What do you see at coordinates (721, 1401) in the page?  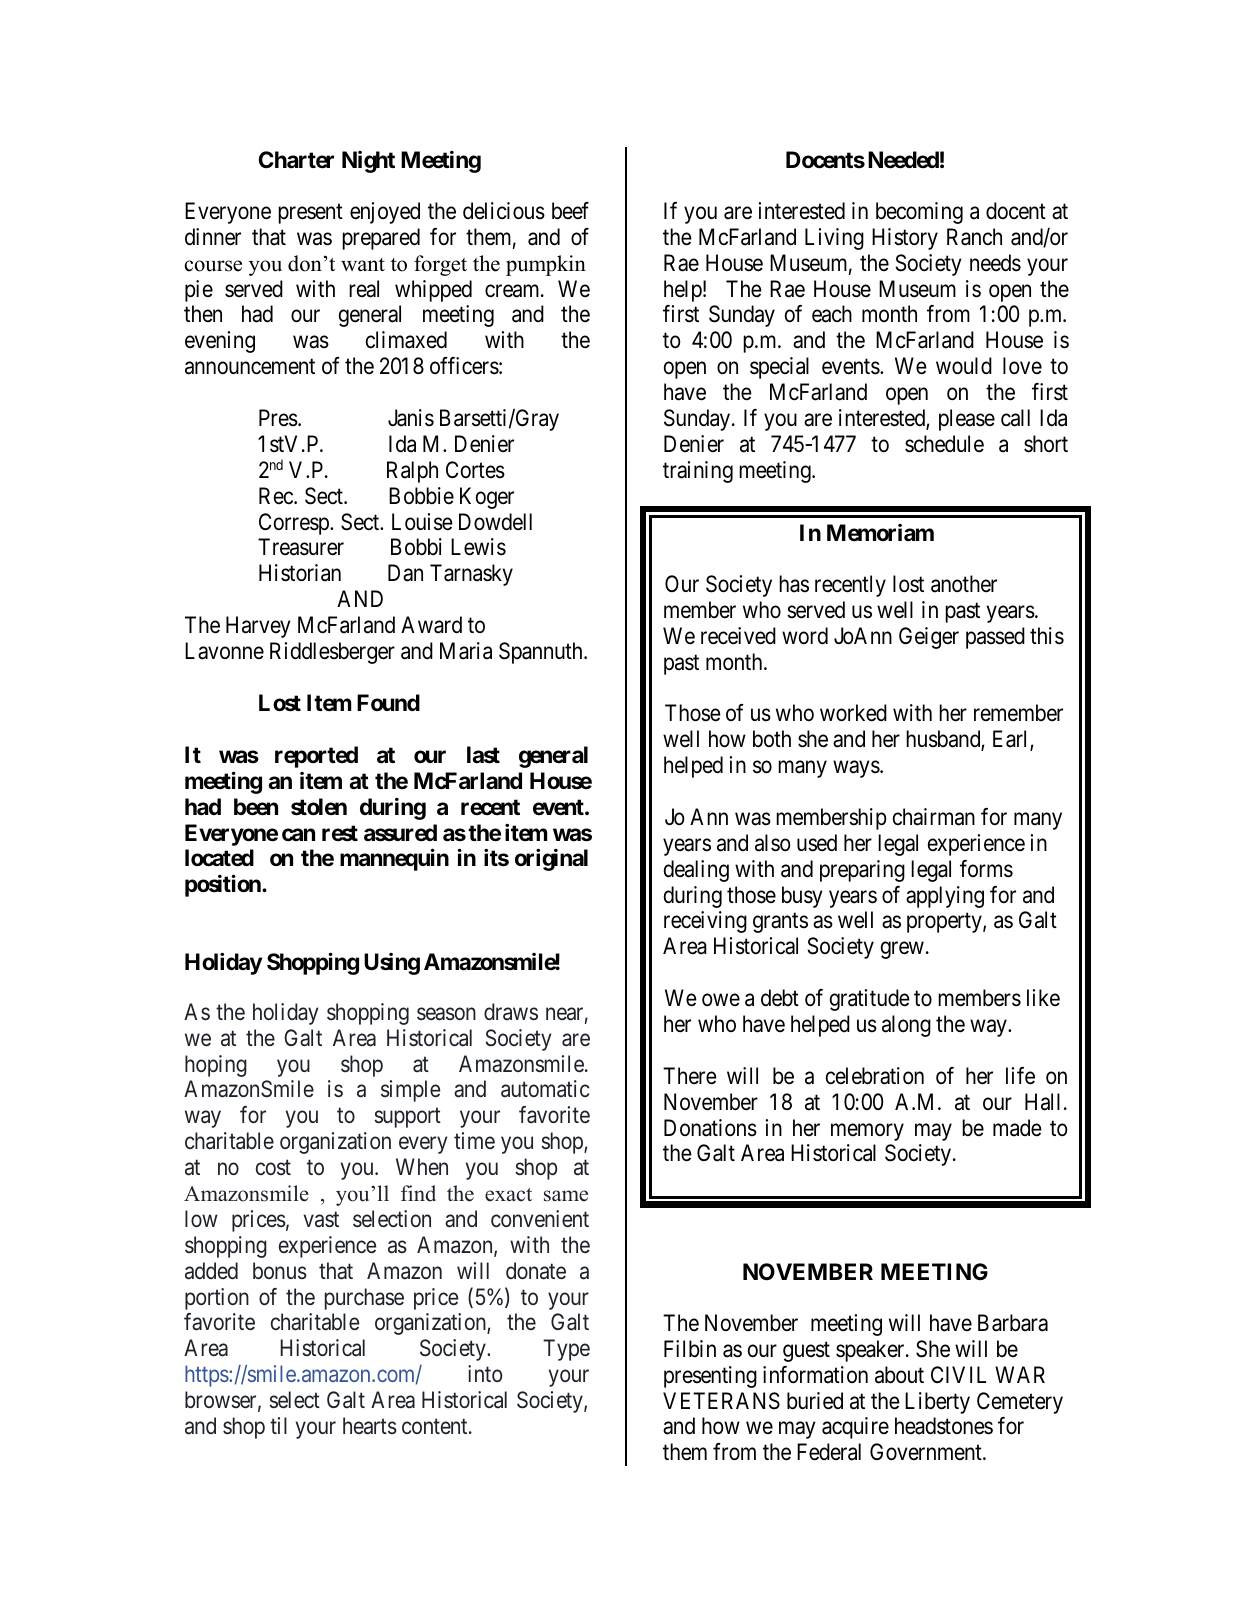 I see `VETERANS` at bounding box center [721, 1401].
